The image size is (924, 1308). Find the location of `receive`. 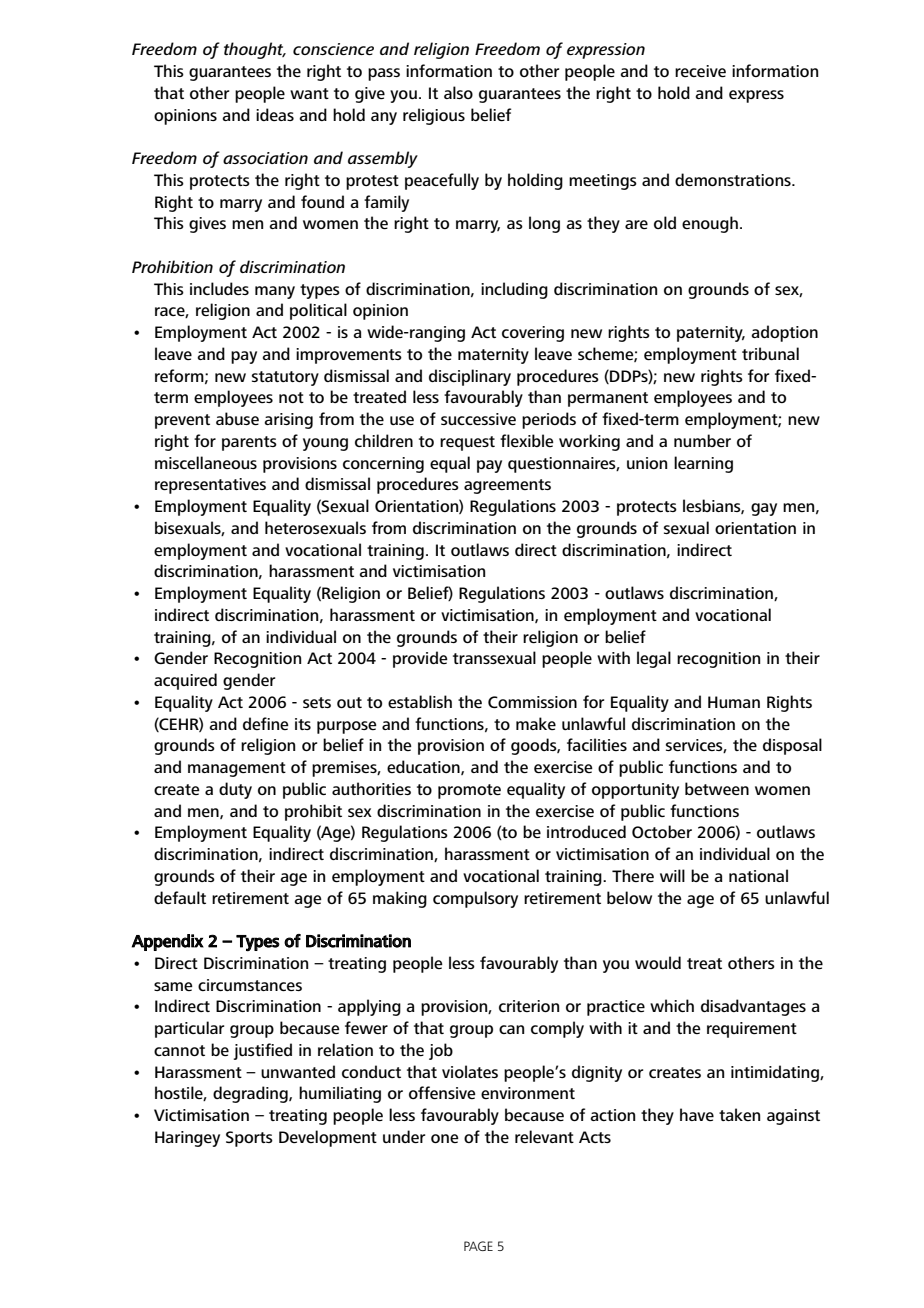

receive is located at coordinates (700, 71).
